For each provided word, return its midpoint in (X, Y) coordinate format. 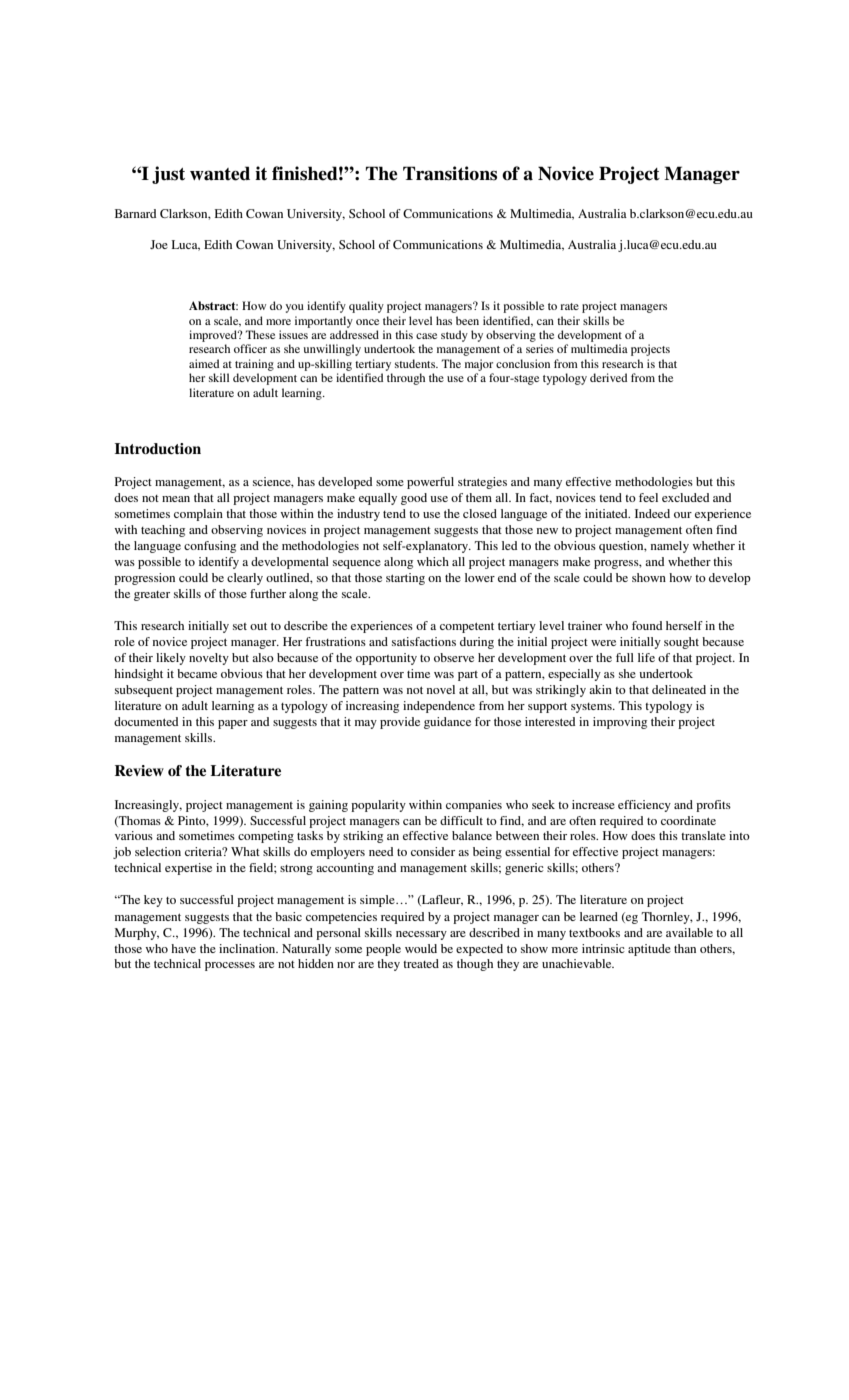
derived (608, 377)
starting (405, 579)
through (406, 379)
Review (139, 771)
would (421, 948)
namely (670, 547)
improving (620, 723)
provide (400, 723)
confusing (210, 547)
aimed (204, 363)
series (540, 348)
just (168, 175)
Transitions (450, 173)
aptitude (649, 950)
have (183, 948)
